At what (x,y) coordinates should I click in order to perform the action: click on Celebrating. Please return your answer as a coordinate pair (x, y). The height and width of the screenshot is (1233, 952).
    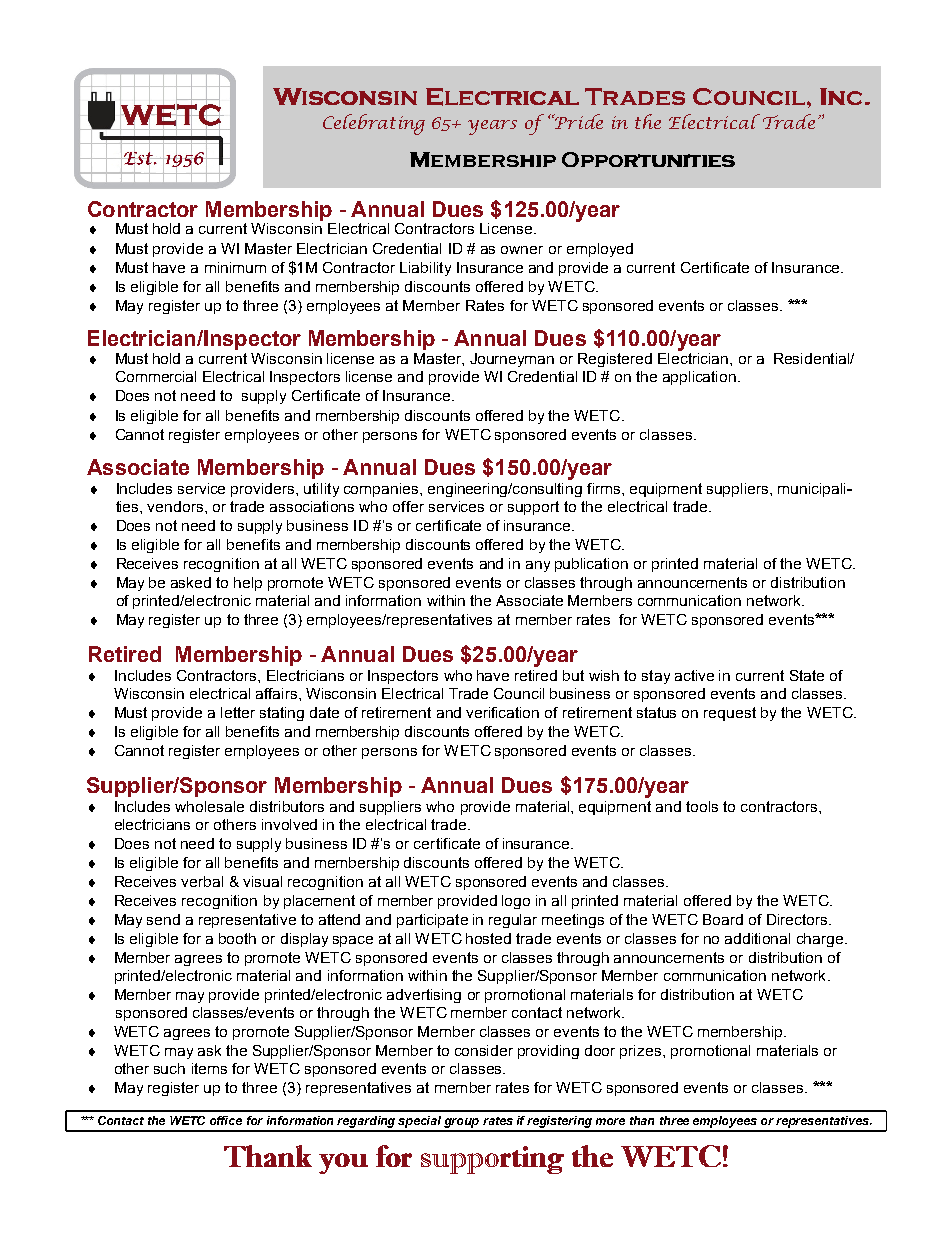
    Looking at the image, I should click on (374, 124).
